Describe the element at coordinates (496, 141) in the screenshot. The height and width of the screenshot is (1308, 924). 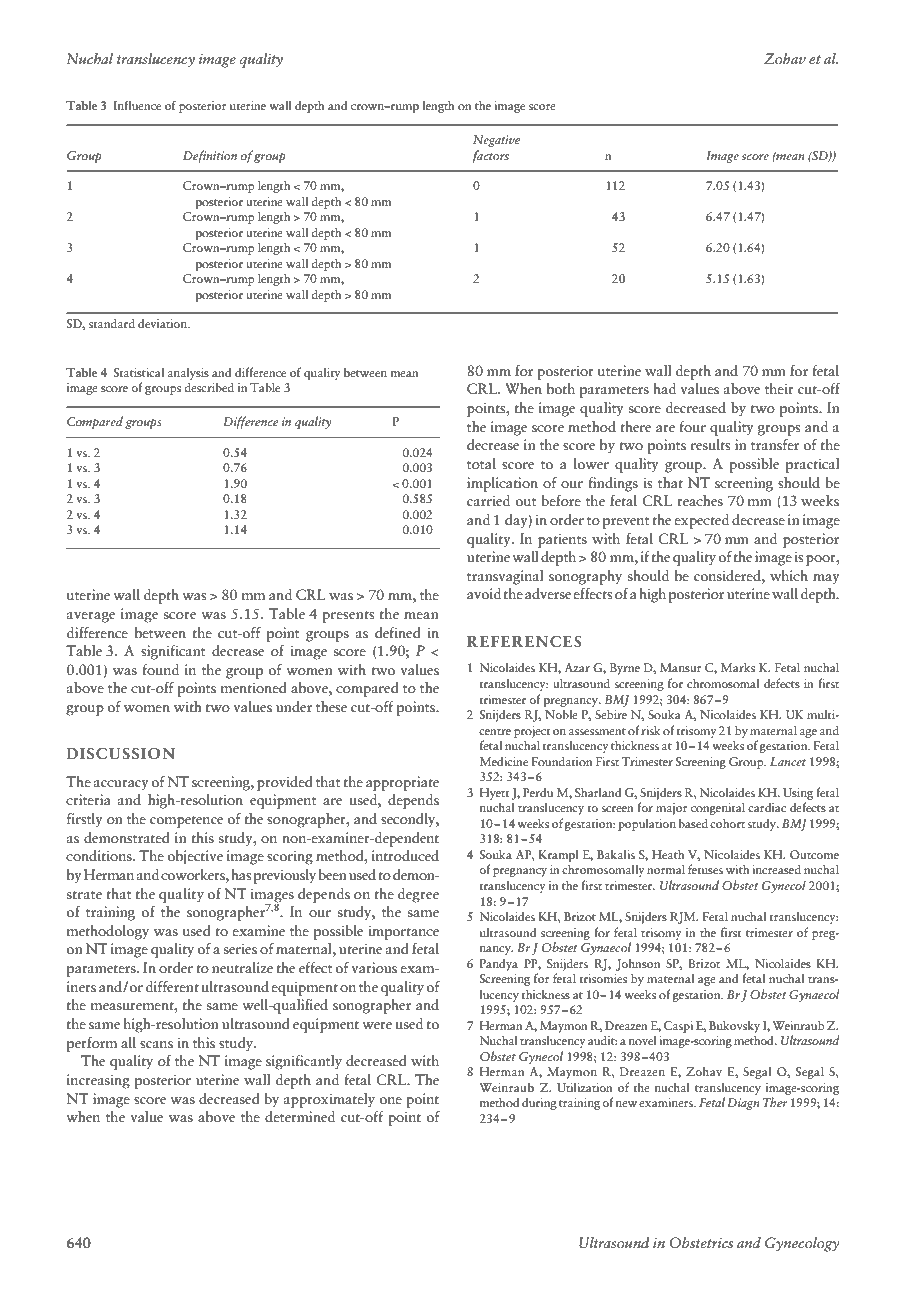
I see `Negative` at that location.
